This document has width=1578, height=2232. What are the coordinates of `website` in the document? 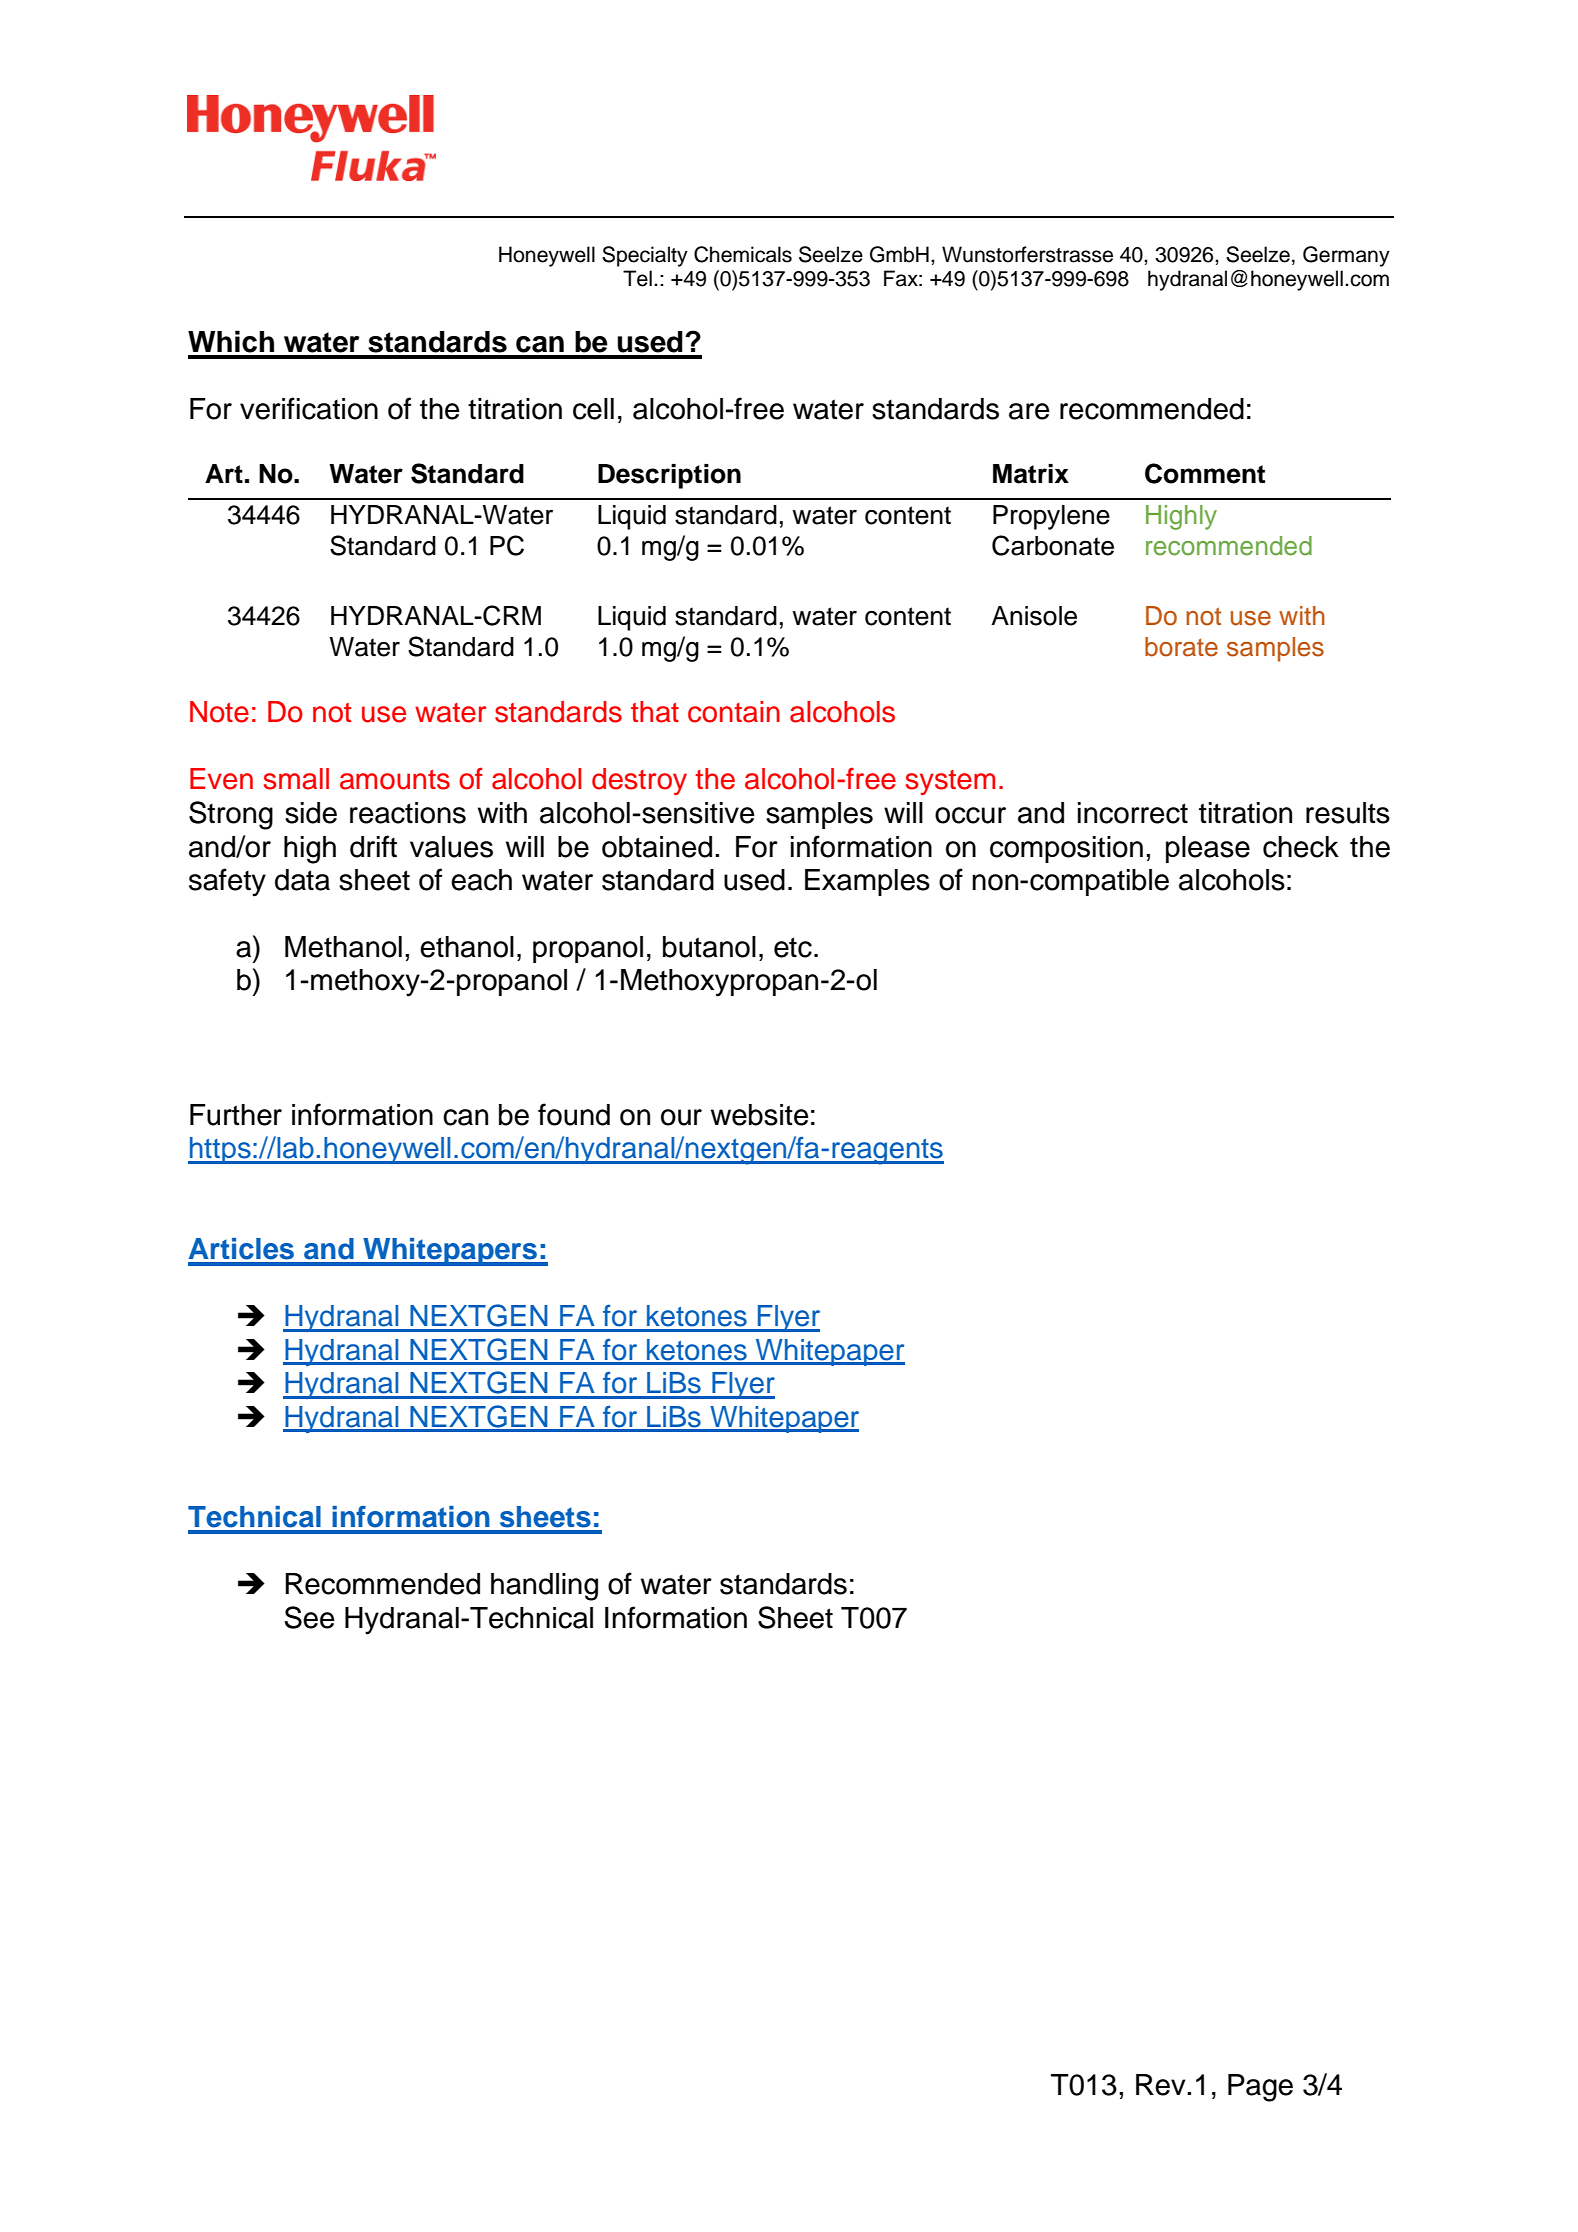 It's located at (760, 1115).
